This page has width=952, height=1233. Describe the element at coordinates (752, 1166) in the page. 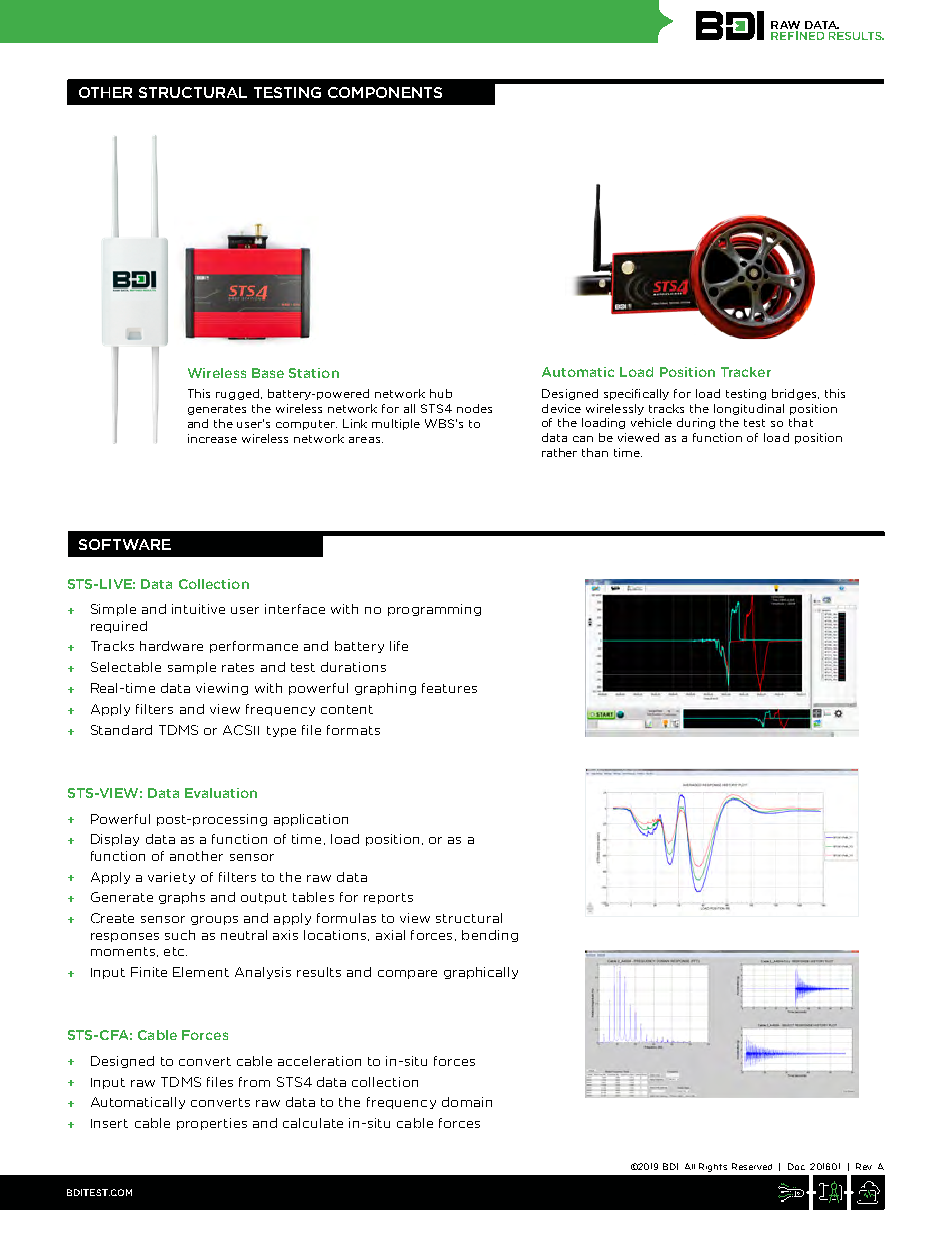

I see `Reserved` at that location.
